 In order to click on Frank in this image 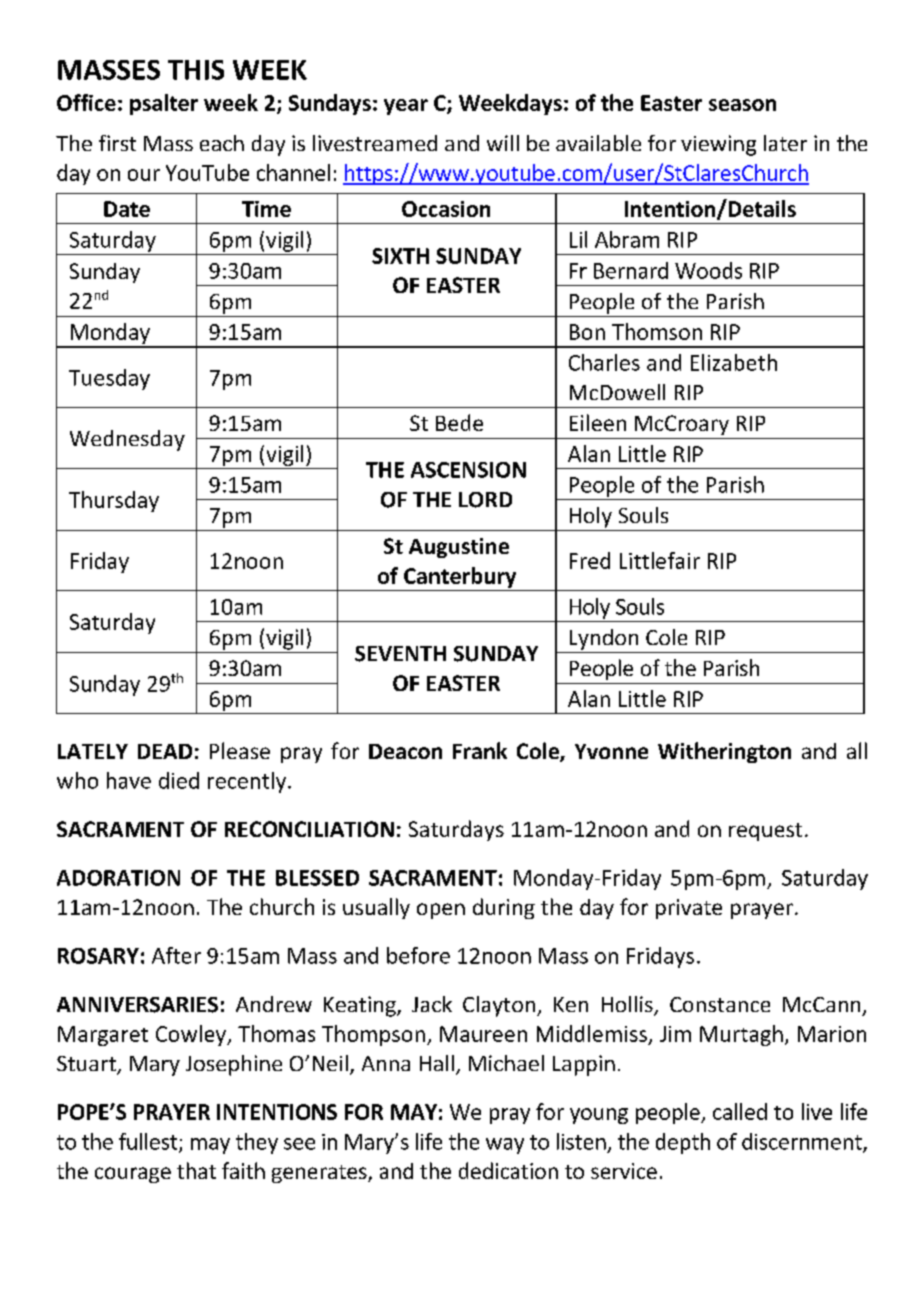, I will do `click(480, 750)`.
